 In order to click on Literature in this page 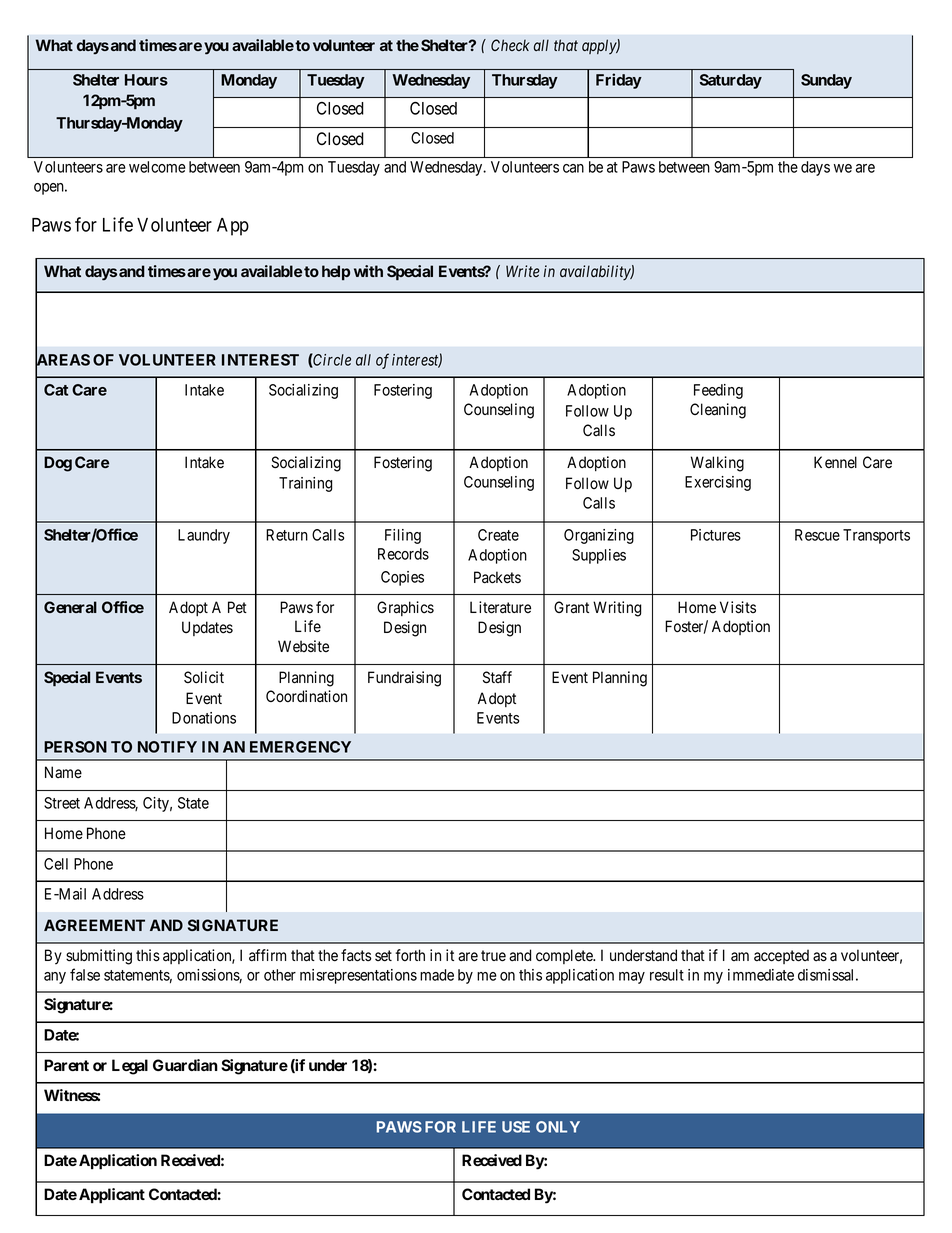, I will do `click(500, 607)`.
